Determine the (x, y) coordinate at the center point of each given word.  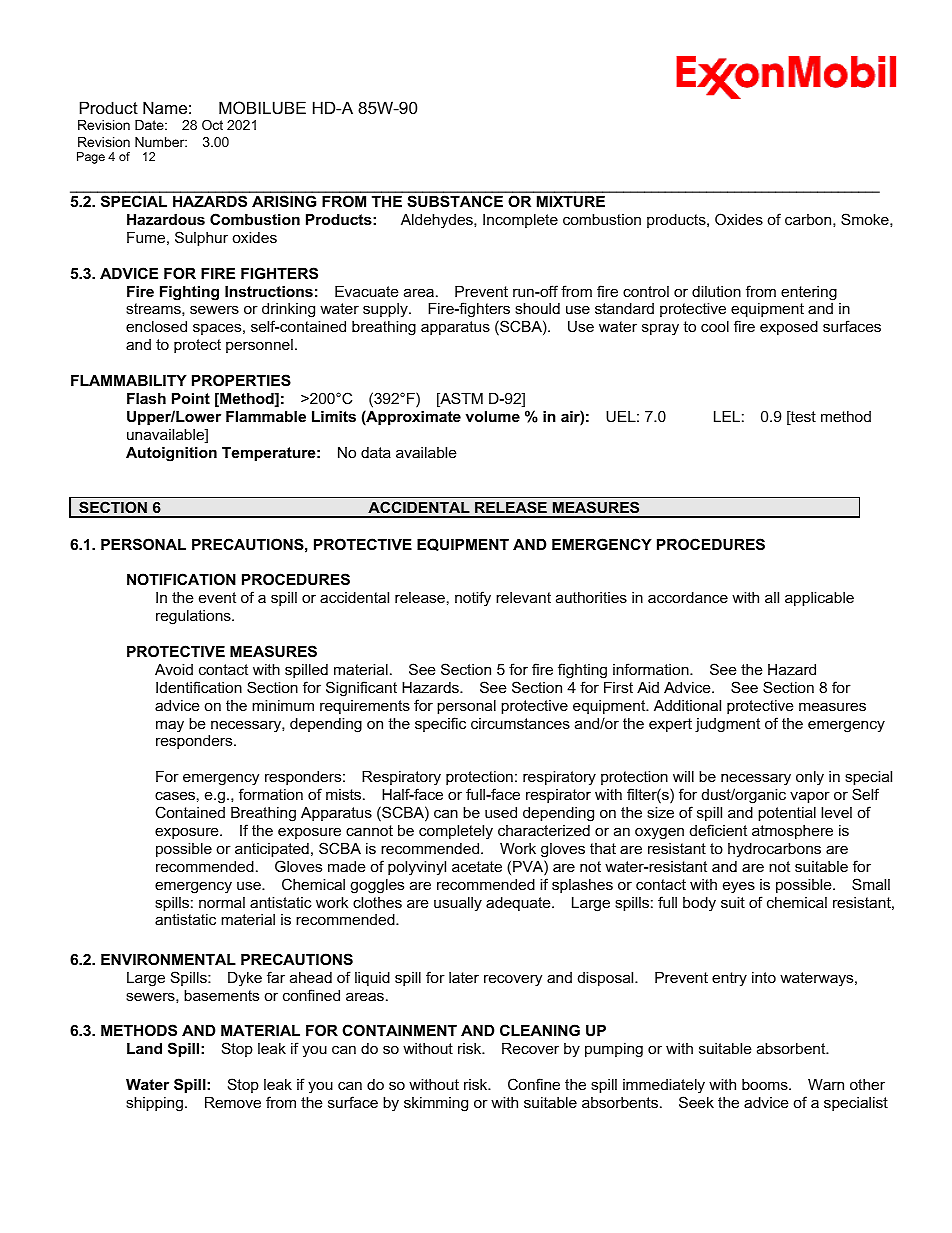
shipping (154, 1104)
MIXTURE (571, 201)
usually (458, 904)
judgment (727, 725)
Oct (212, 125)
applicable (819, 599)
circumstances (520, 723)
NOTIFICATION (181, 579)
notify (473, 599)
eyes (739, 887)
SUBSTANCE (455, 201)
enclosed (156, 326)
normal (222, 902)
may (170, 726)
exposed (789, 328)
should (537, 308)
